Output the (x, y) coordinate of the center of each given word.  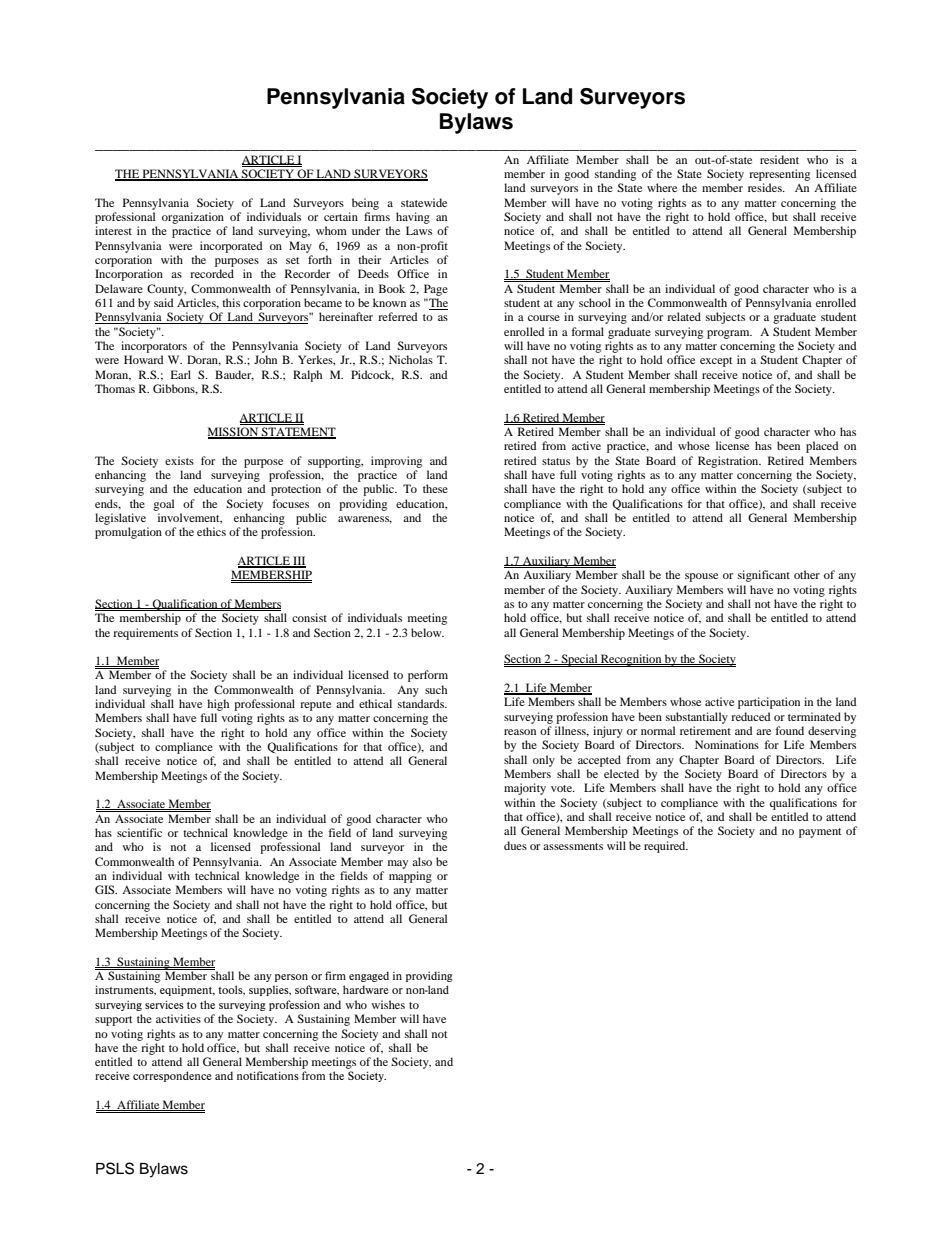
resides (766, 187)
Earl (181, 374)
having (413, 218)
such (436, 689)
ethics (211, 531)
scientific (139, 832)
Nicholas (411, 359)
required (666, 847)
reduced (751, 716)
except (716, 362)
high (218, 705)
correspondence (172, 1076)
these (435, 488)
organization (193, 218)
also (422, 861)
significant (764, 576)
